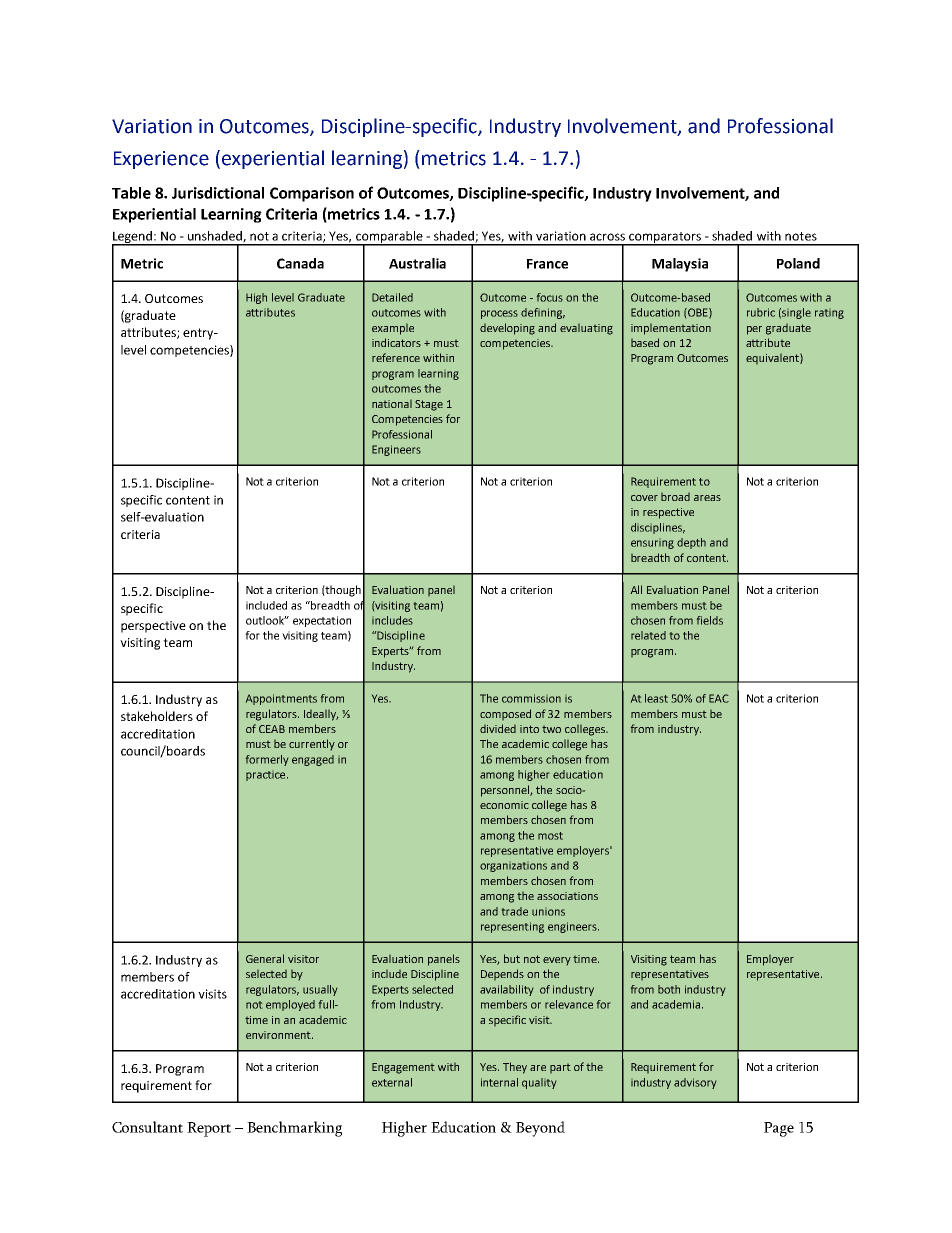  Describe the element at coordinates (209, 1129) in the screenshot. I see `Report` at that location.
